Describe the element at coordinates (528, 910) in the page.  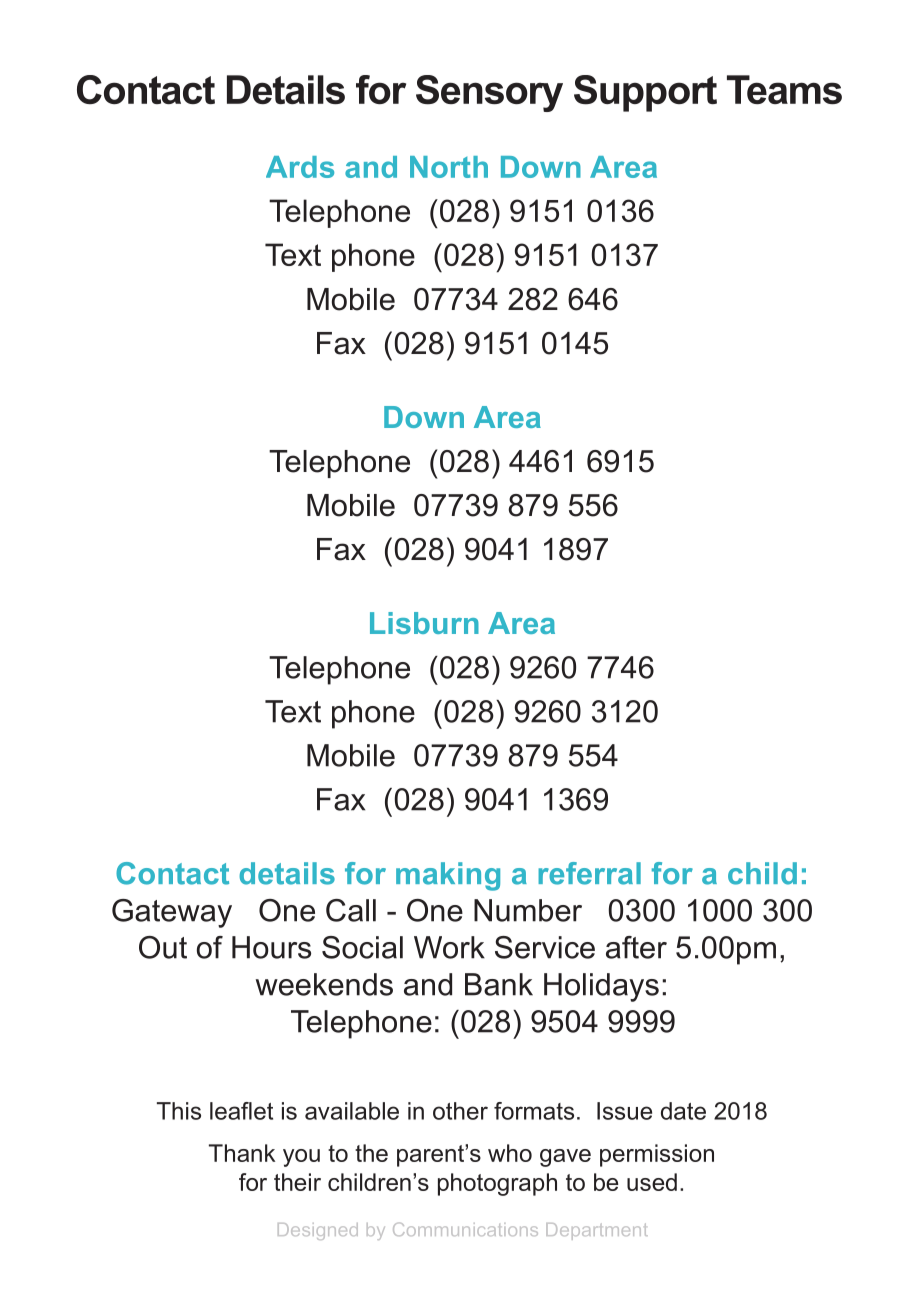
I see `Number` at that location.
